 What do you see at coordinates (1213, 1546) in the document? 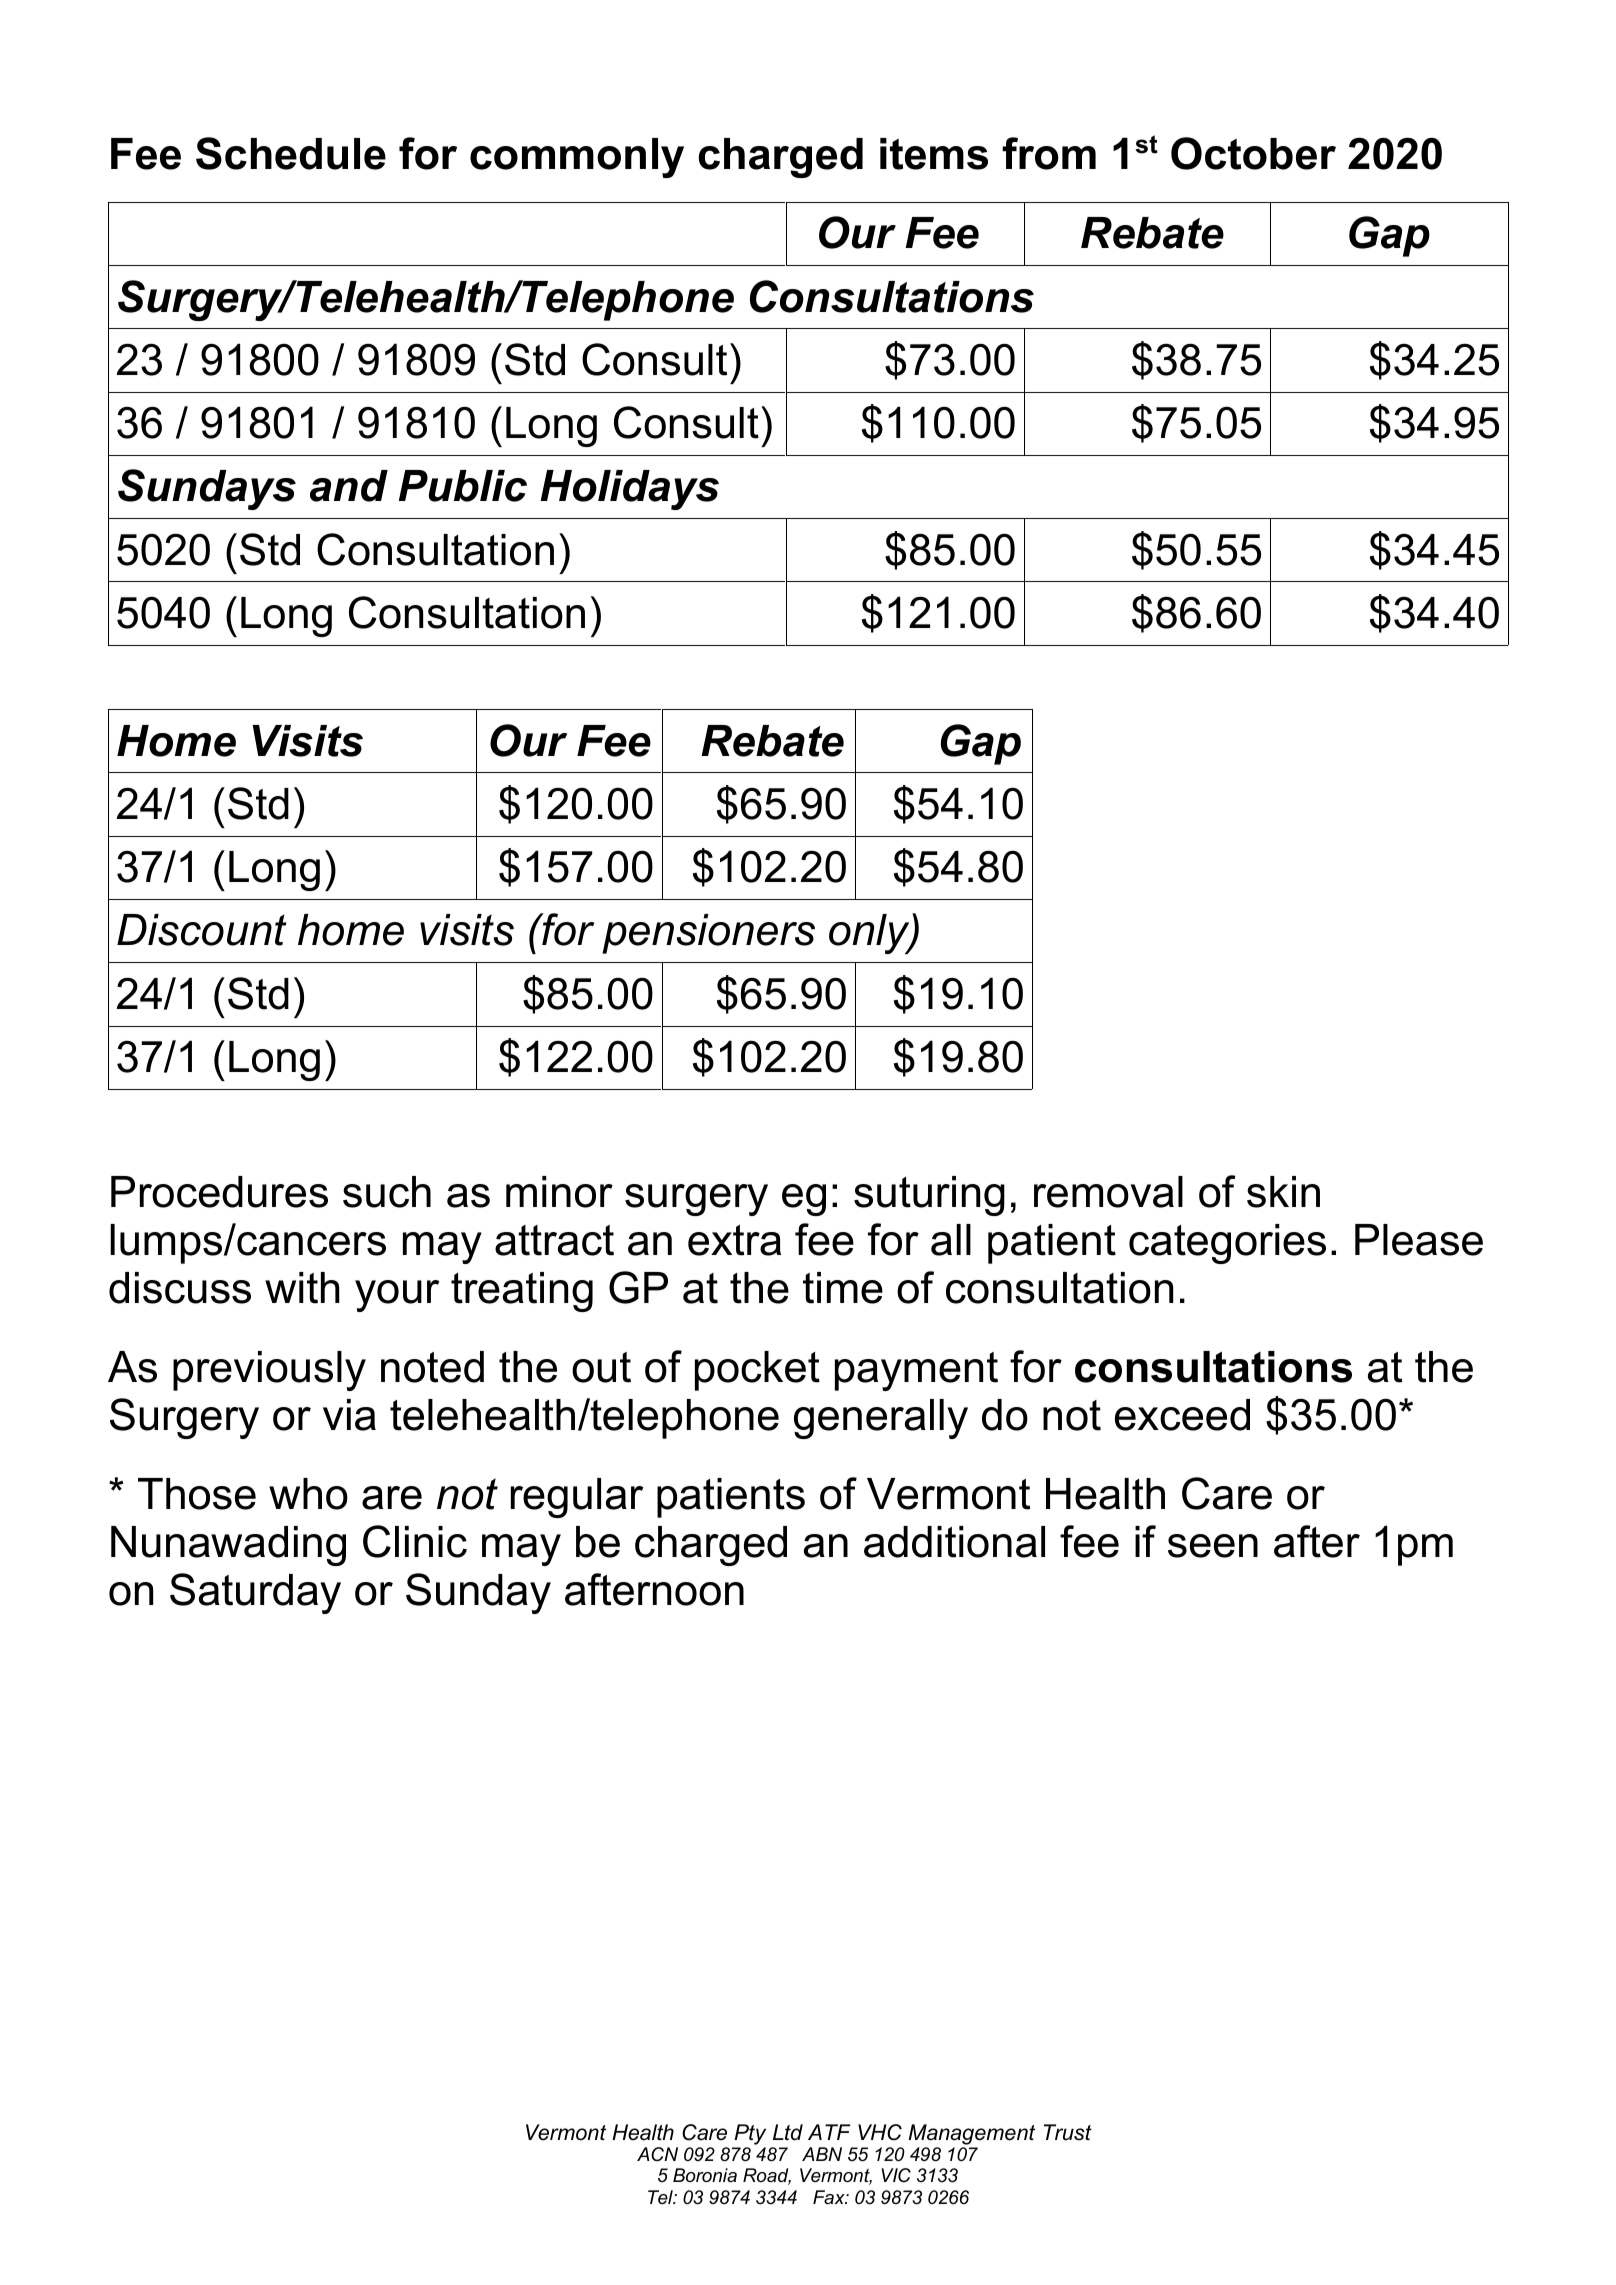
I see `seen` at bounding box center [1213, 1546].
